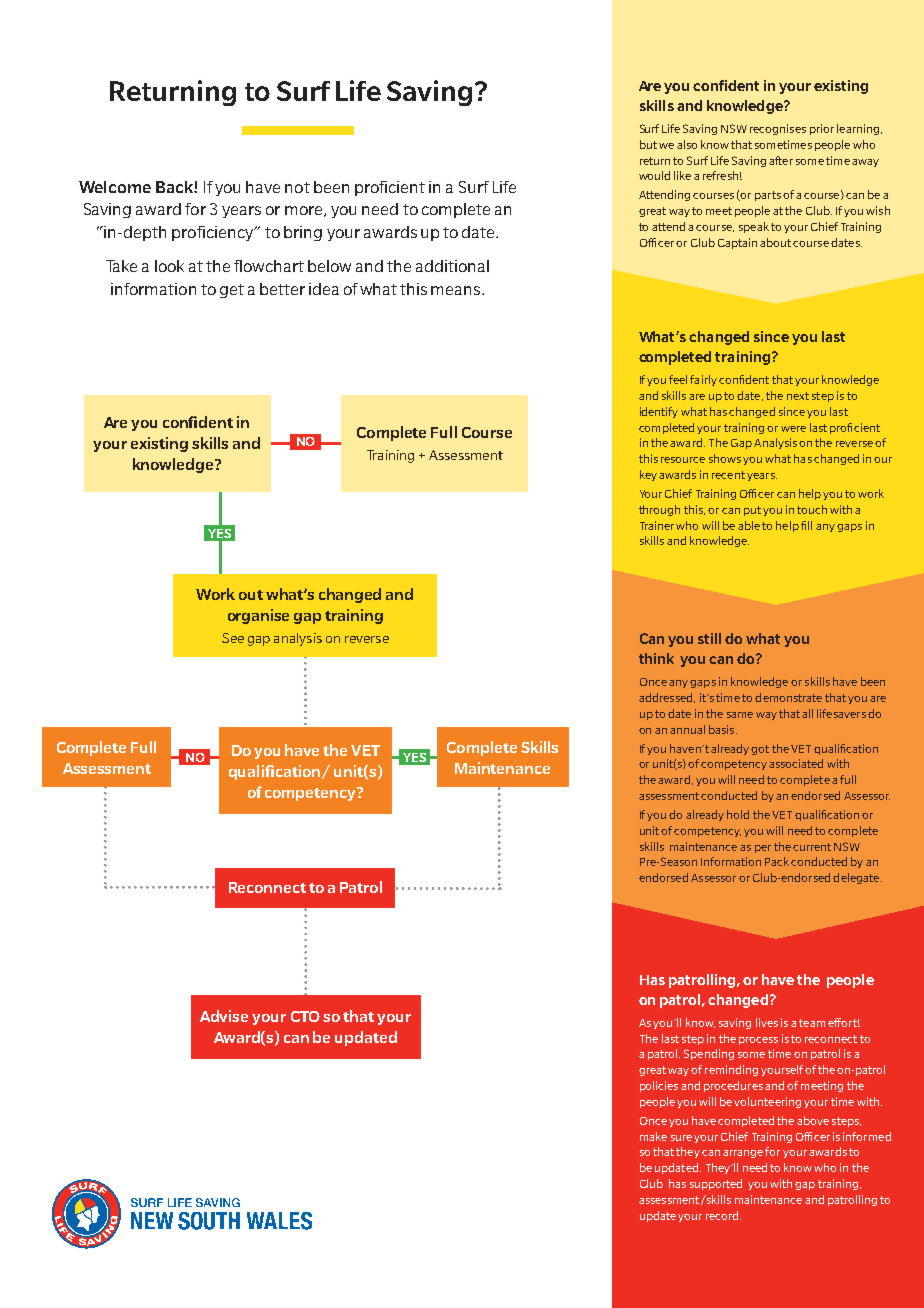 The width and height of the page is (924, 1308). Describe the element at coordinates (452, 266) in the page. I see `additional` at that location.
